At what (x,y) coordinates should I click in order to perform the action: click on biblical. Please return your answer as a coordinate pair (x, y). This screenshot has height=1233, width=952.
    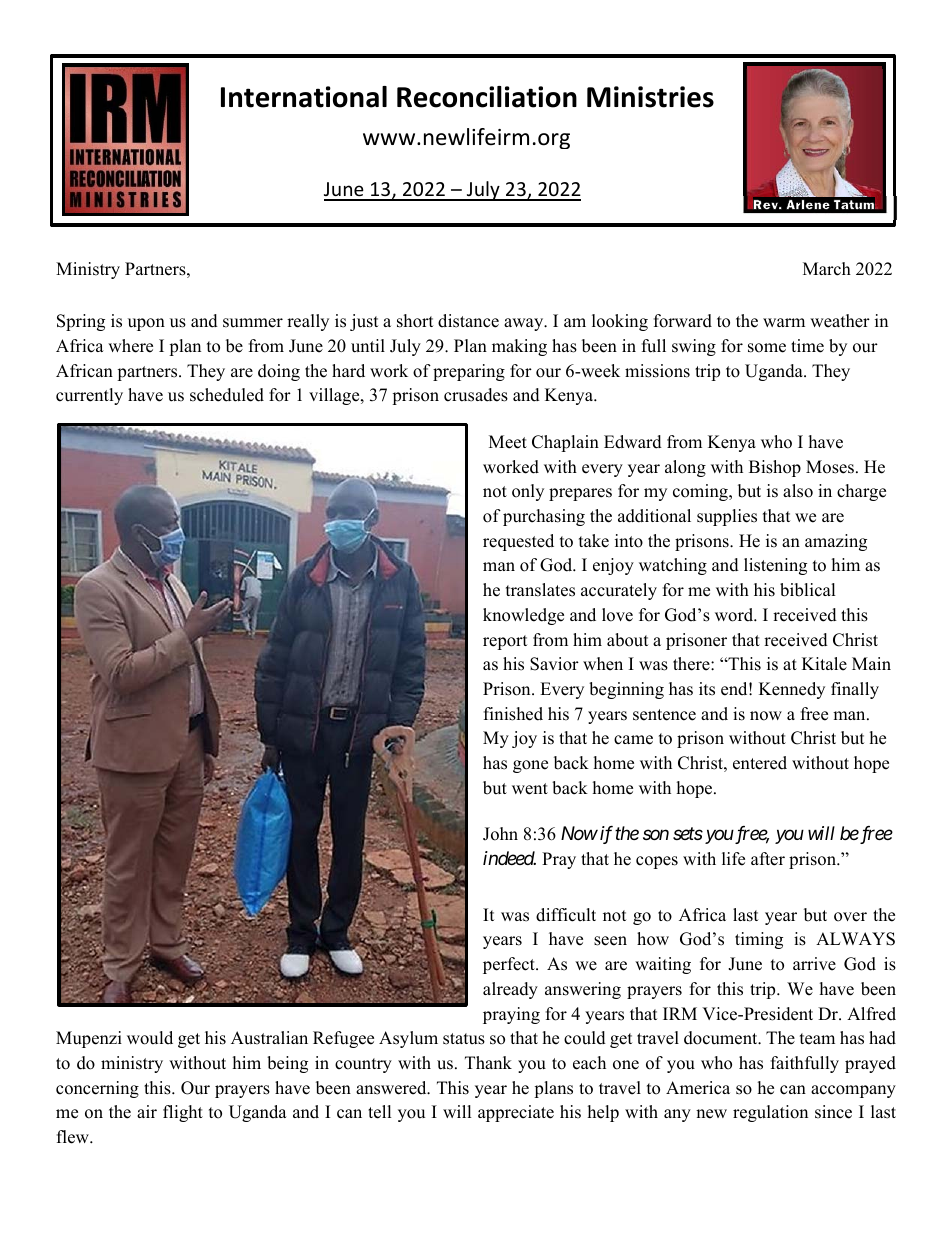
    Looking at the image, I should click on (807, 590).
